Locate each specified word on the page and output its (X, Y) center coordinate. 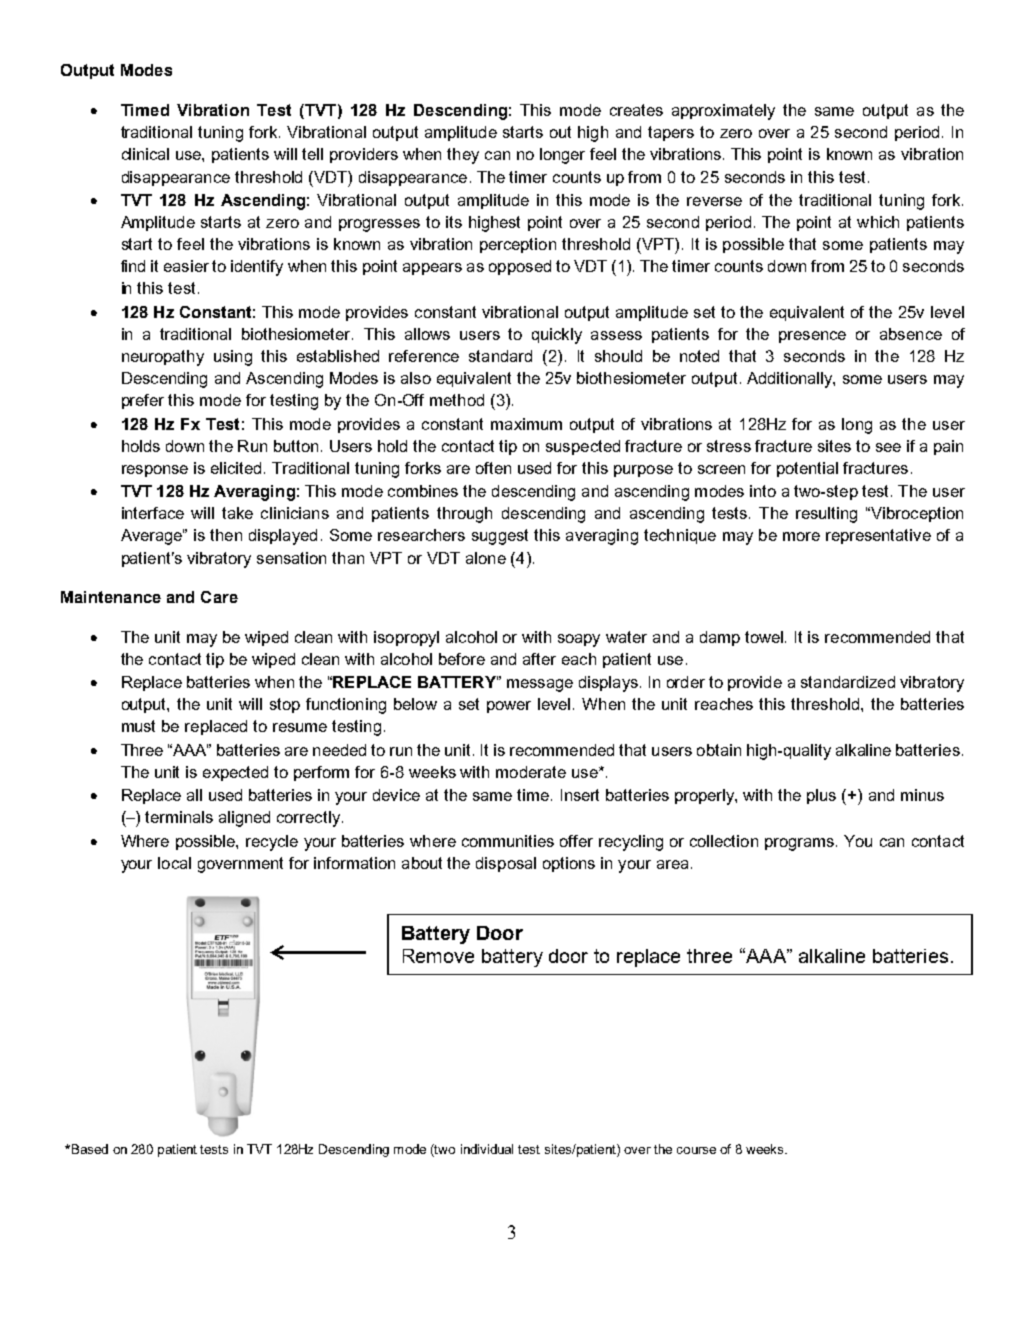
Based (88, 1149)
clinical (145, 154)
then (226, 535)
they (463, 156)
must (138, 726)
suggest (500, 537)
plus (821, 796)
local (174, 863)
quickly (557, 336)
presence (812, 337)
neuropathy (163, 358)
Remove (438, 956)
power (509, 707)
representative (878, 536)
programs (799, 844)
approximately (723, 112)
